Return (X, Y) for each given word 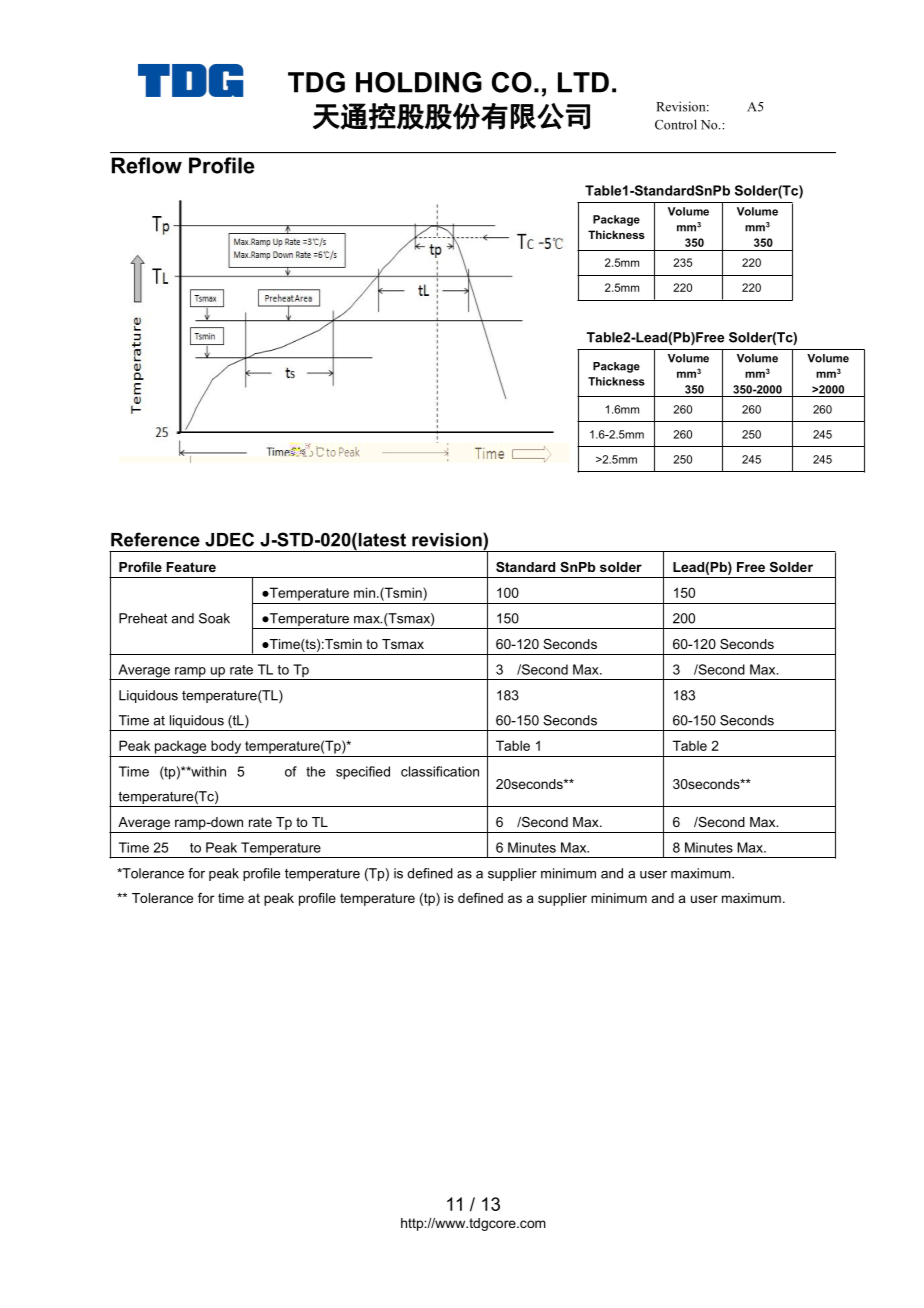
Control (676, 124)
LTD (583, 82)
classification (440, 771)
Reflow (147, 165)
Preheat (143, 618)
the (315, 771)
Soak (214, 618)
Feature (191, 567)
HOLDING (419, 82)
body (226, 747)
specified (363, 773)
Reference (155, 539)
